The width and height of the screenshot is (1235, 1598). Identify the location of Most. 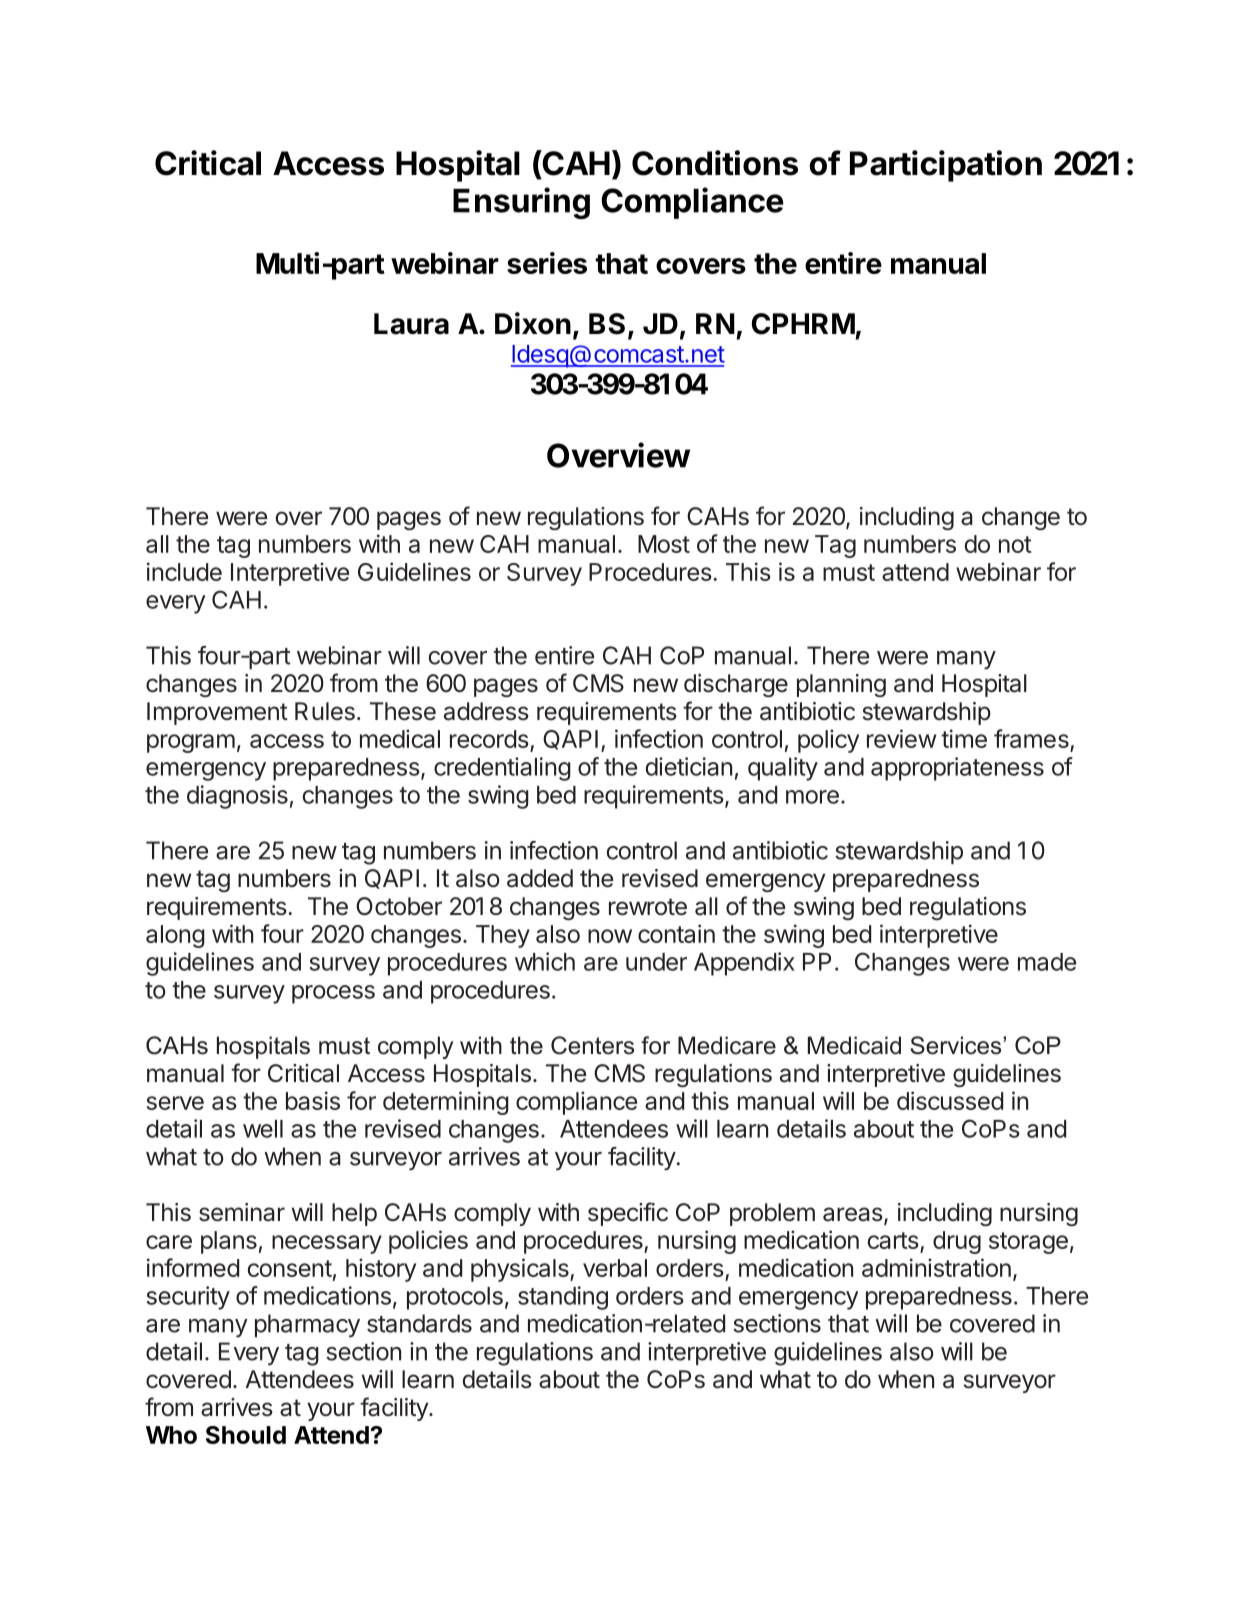
(664, 544).
